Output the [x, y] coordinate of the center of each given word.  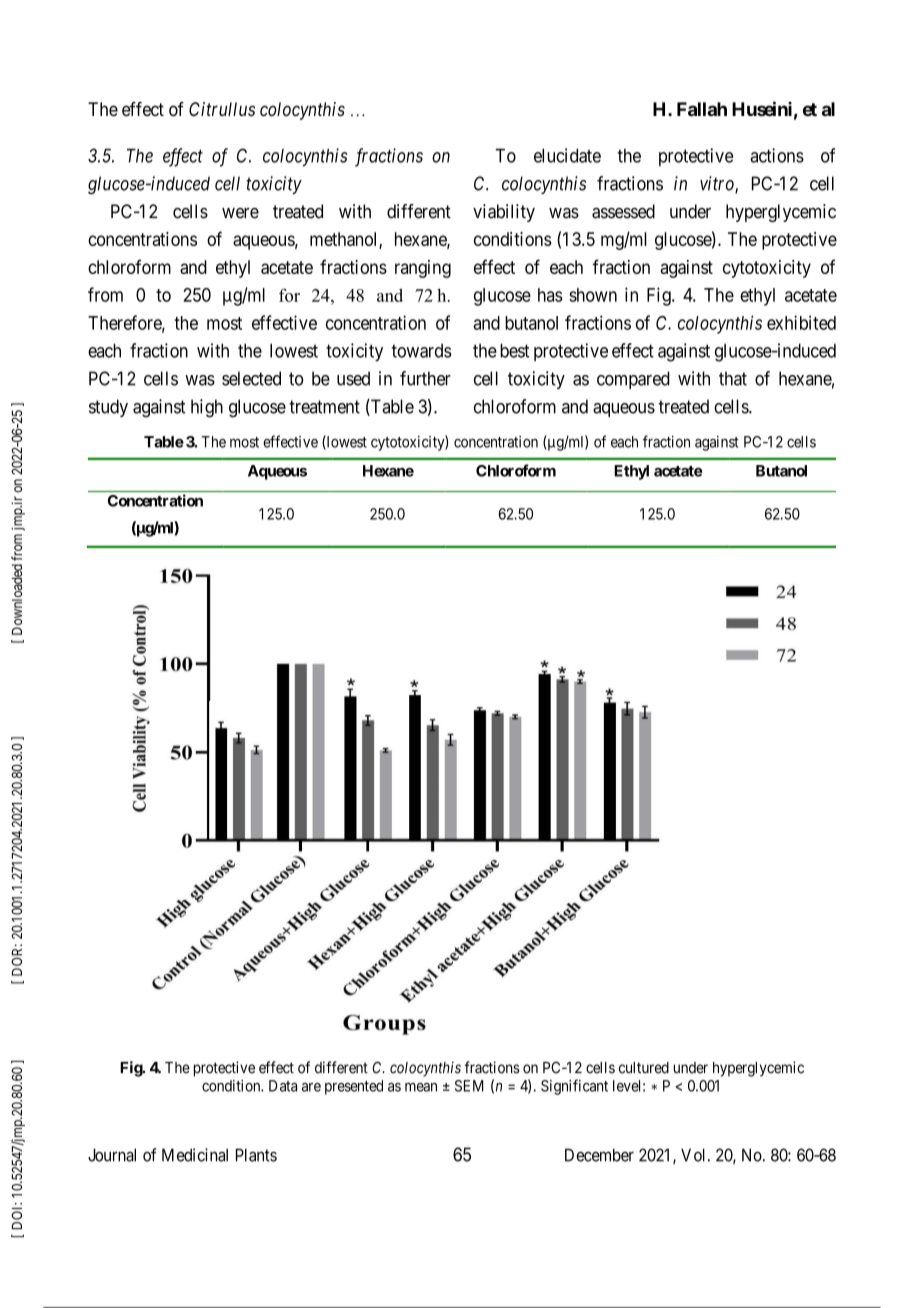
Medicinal [195, 1155]
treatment [324, 407]
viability [504, 213]
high [207, 408]
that [733, 378]
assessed [623, 211]
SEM [469, 1086]
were [240, 213]
